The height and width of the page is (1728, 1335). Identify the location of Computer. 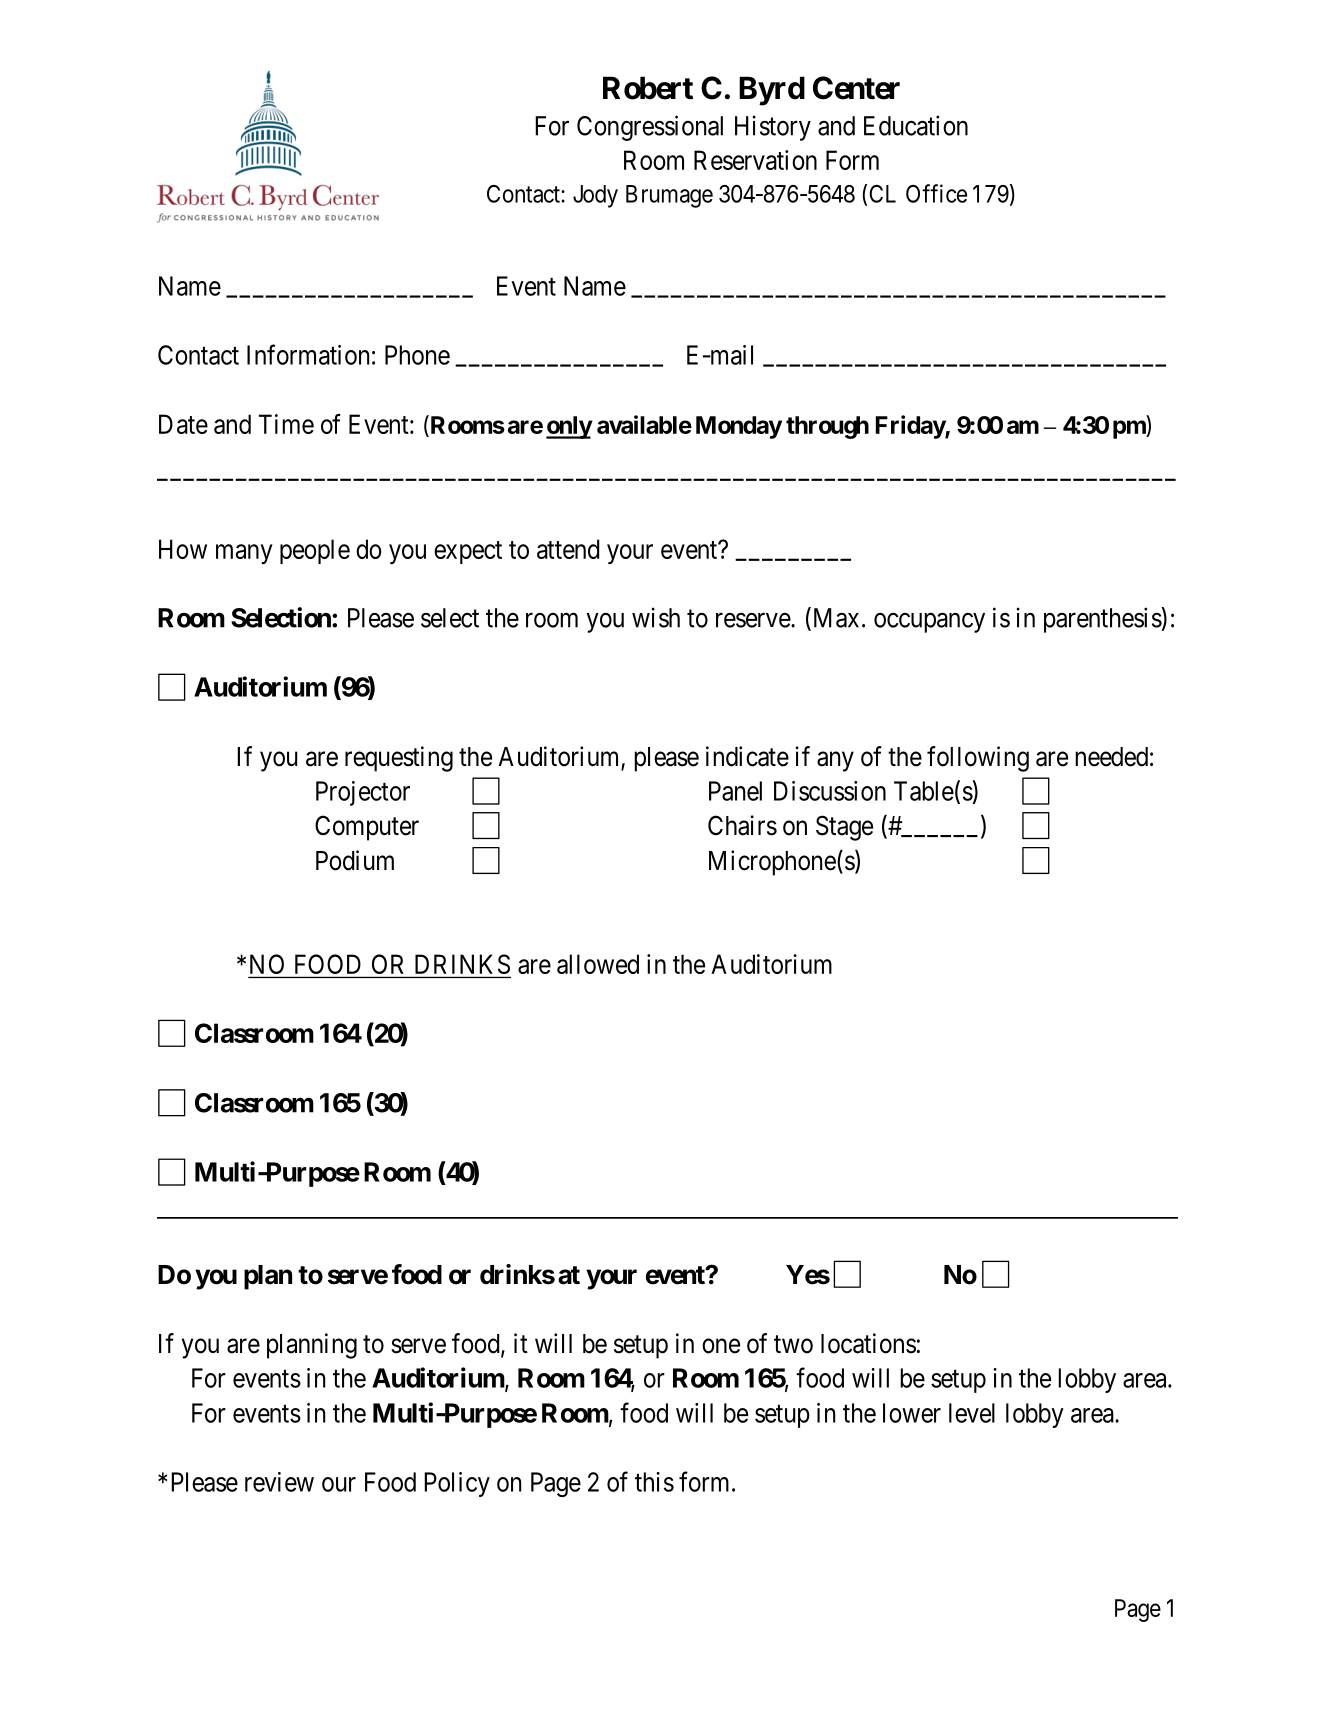
(367, 828).
